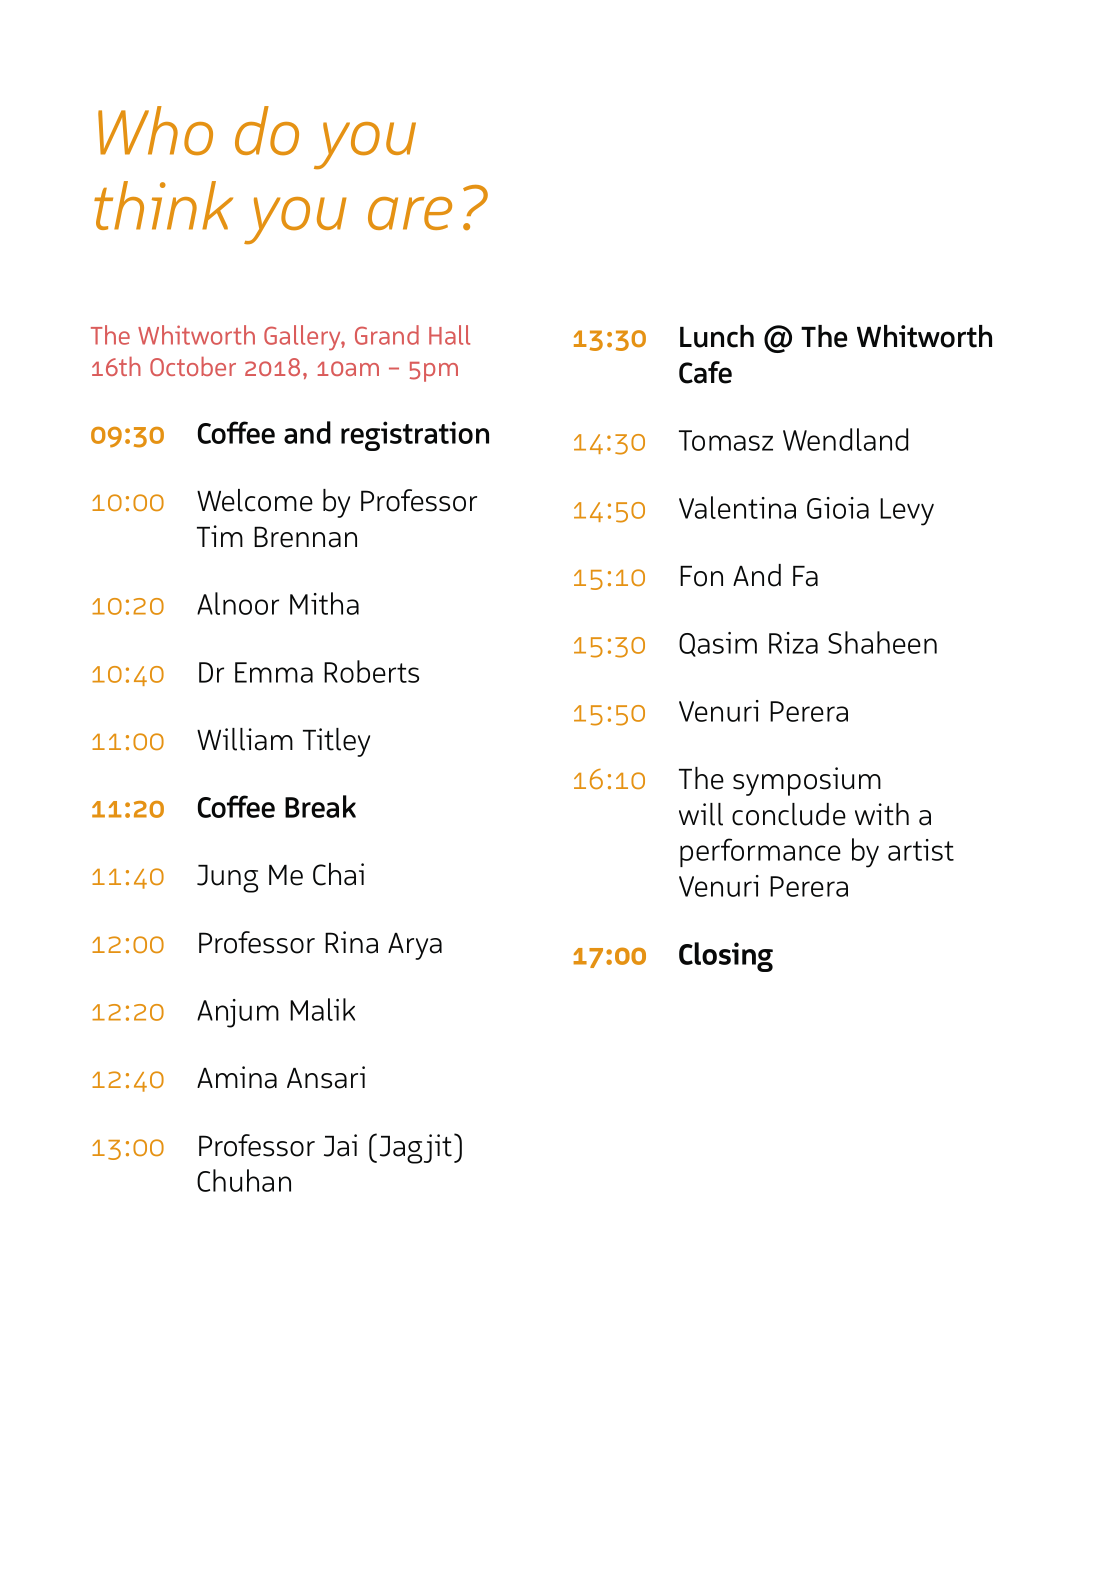 This document has height=1573, width=1112. What do you see at coordinates (237, 1077) in the document?
I see `Amina` at bounding box center [237, 1077].
